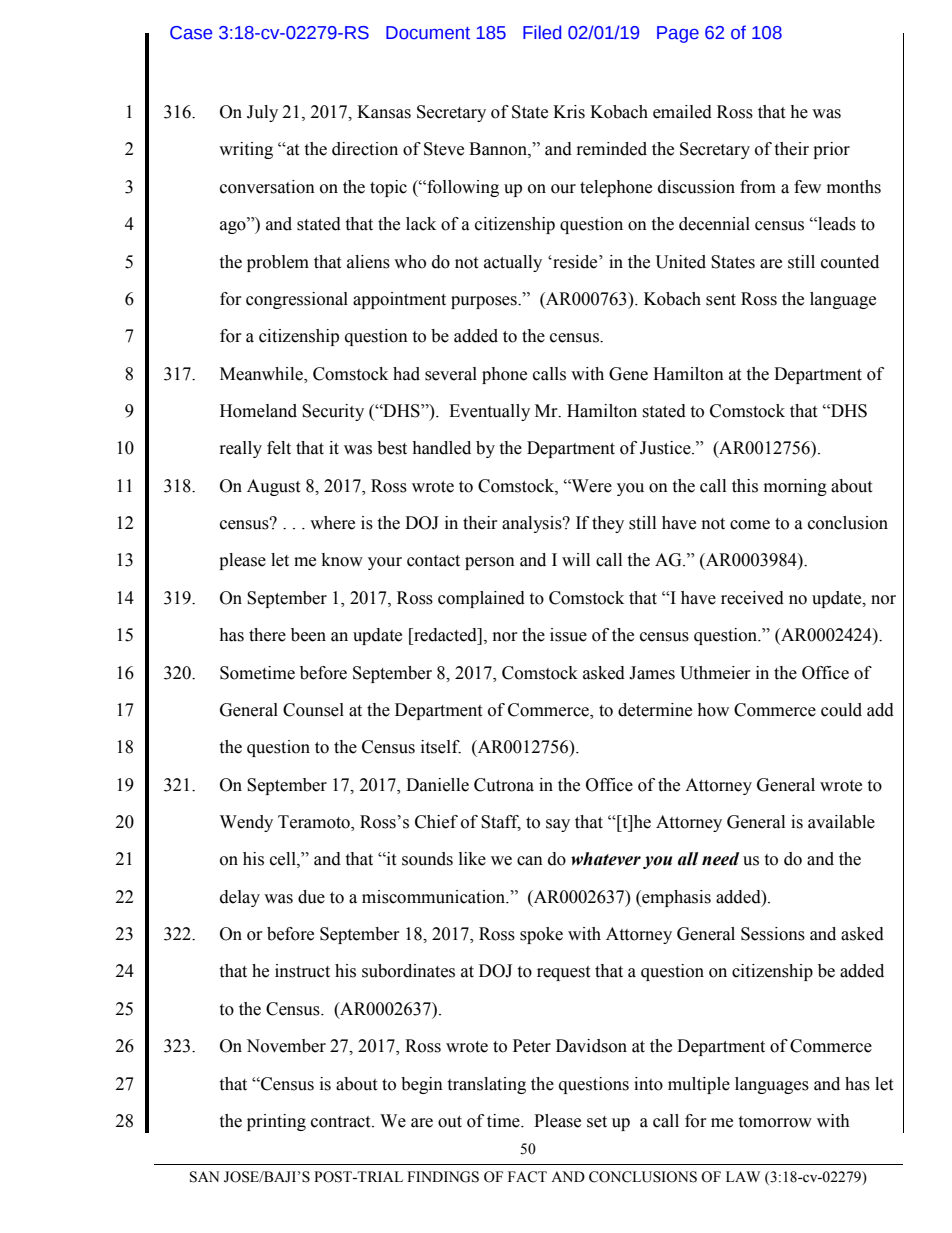 This document has height=1233, width=952. I want to click on problem, so click(278, 263).
